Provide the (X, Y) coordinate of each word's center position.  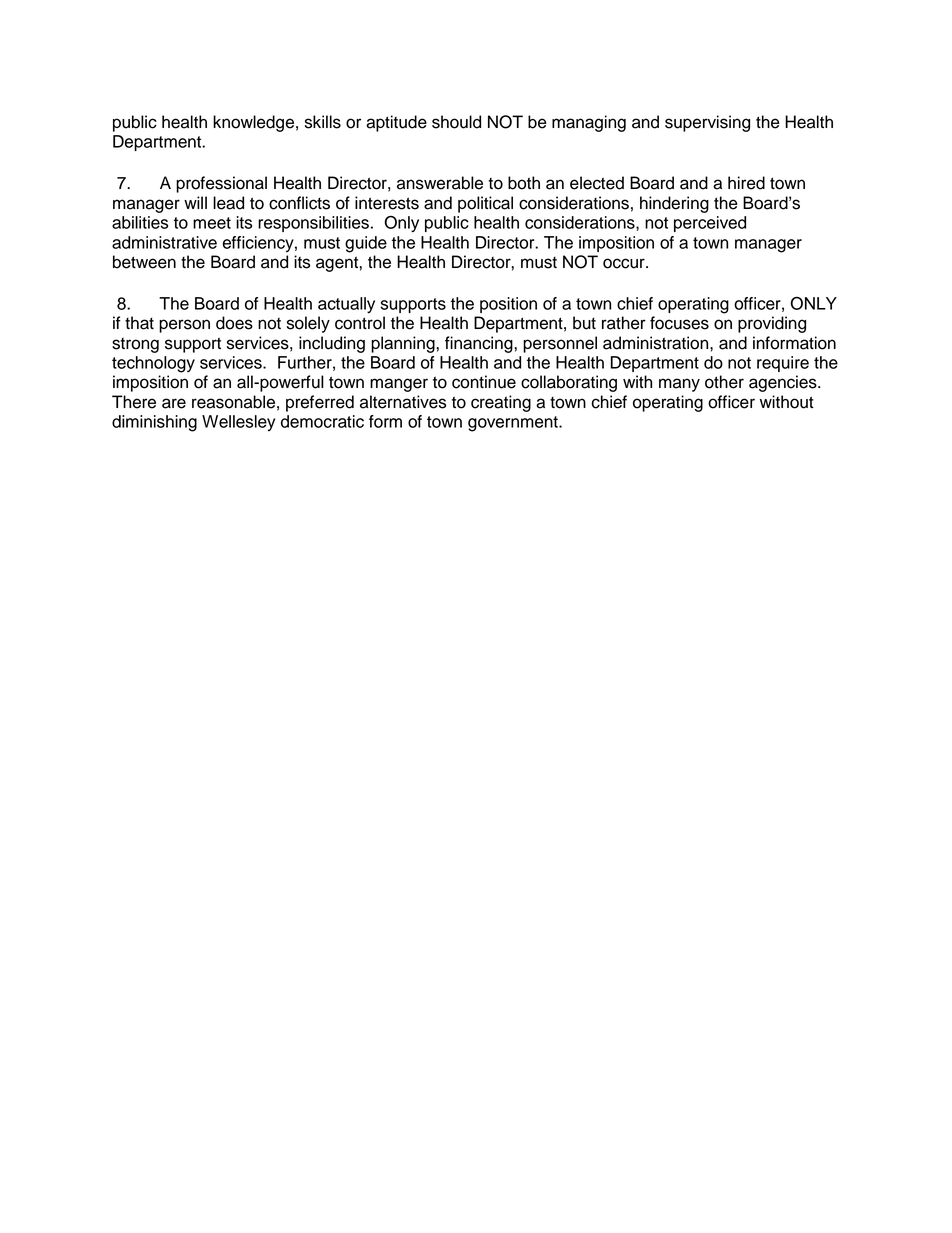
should (456, 122)
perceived (710, 224)
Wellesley (238, 423)
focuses (679, 323)
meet (212, 223)
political (485, 204)
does (234, 323)
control (360, 323)
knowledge (253, 123)
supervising (707, 123)
